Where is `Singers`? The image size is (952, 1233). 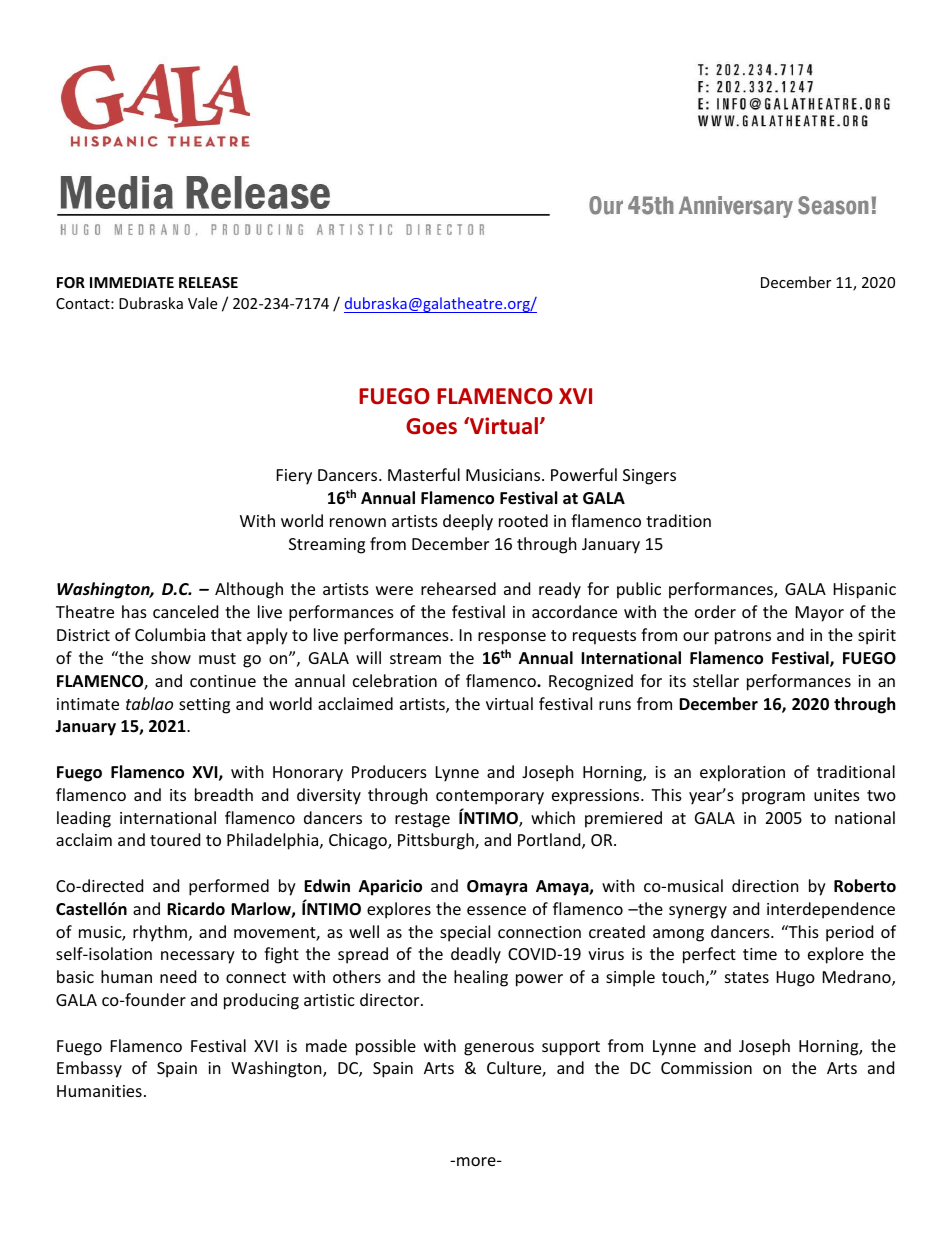 Singers is located at coordinates (649, 477).
